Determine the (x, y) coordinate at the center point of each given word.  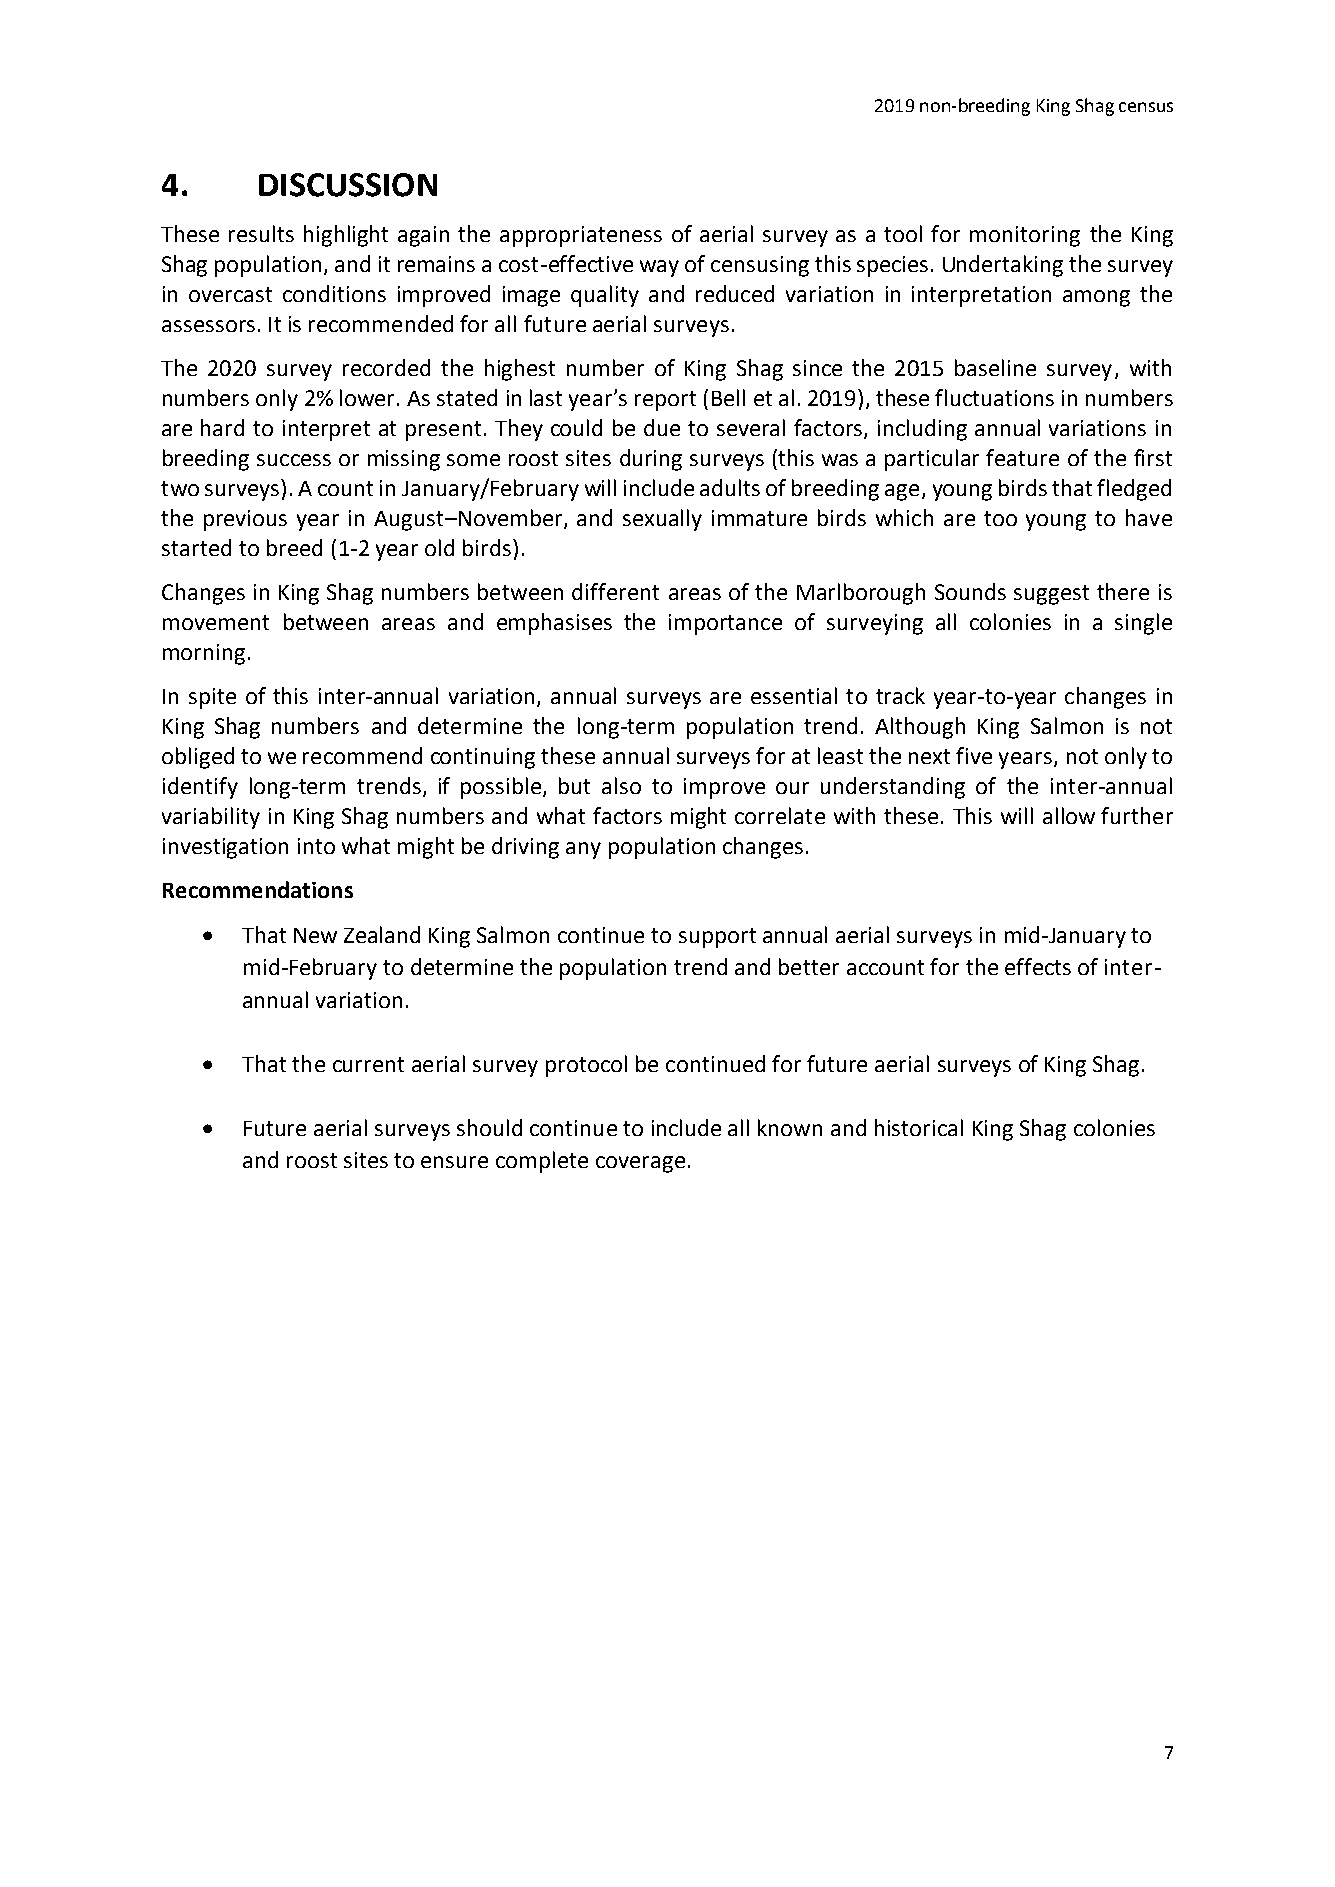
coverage (640, 1164)
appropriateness (581, 236)
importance (725, 624)
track (900, 695)
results (261, 233)
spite (212, 698)
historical (919, 1127)
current (368, 1064)
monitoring (1025, 236)
